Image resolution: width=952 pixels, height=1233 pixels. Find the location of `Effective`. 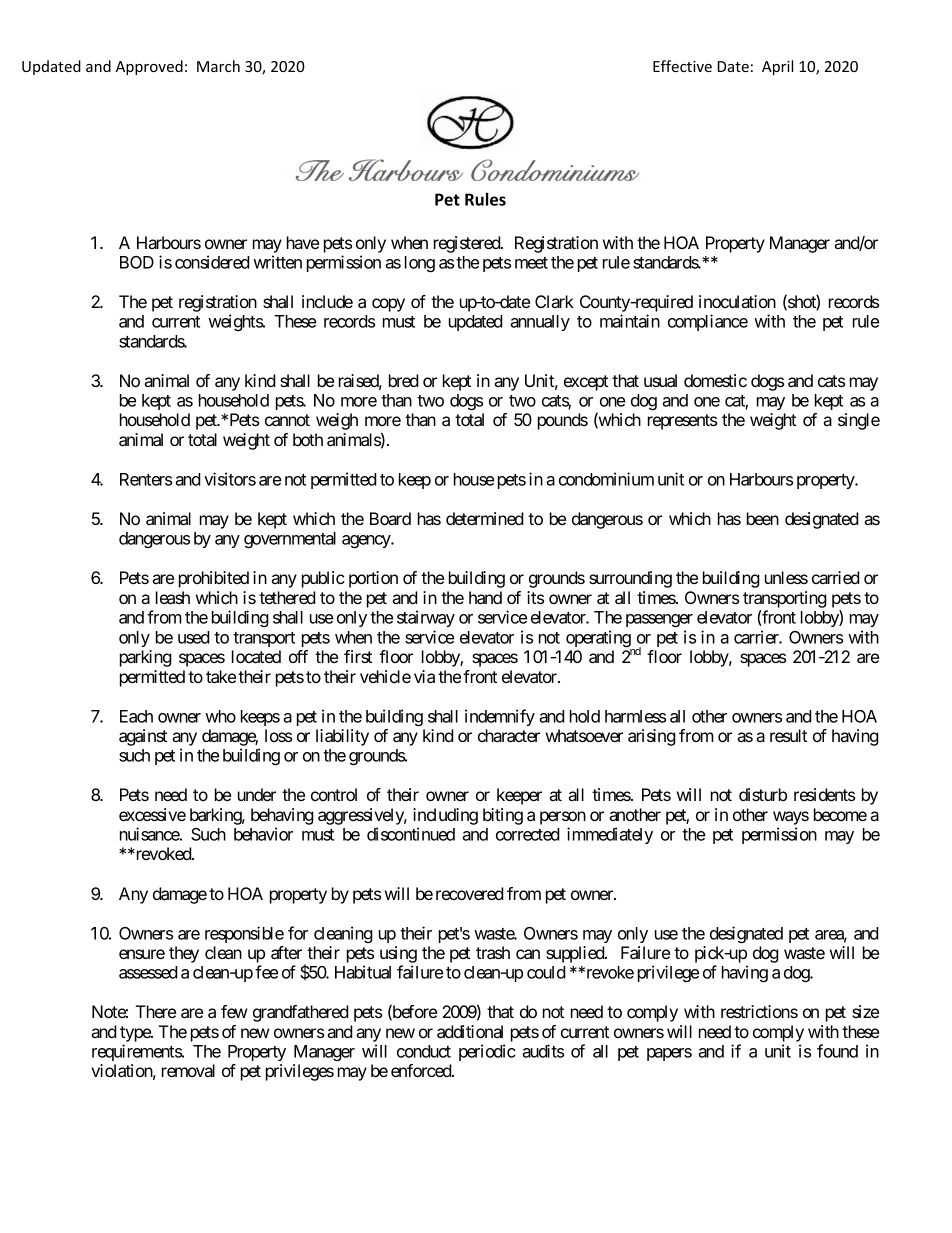

Effective is located at coordinates (682, 66).
